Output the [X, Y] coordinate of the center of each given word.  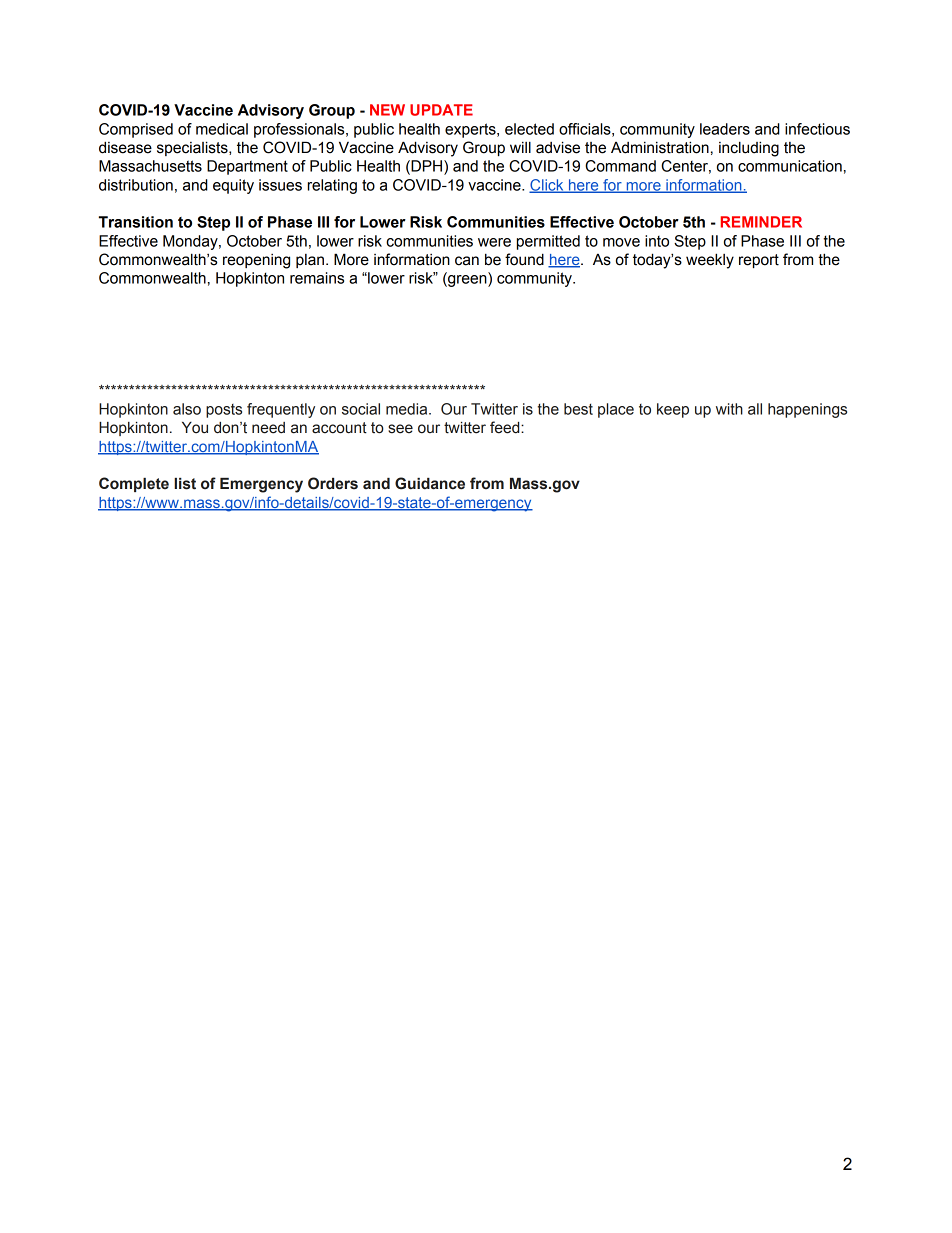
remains [317, 278]
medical [222, 129]
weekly [710, 261]
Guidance [430, 483]
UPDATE [441, 110]
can [467, 261]
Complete [134, 484]
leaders [725, 129]
